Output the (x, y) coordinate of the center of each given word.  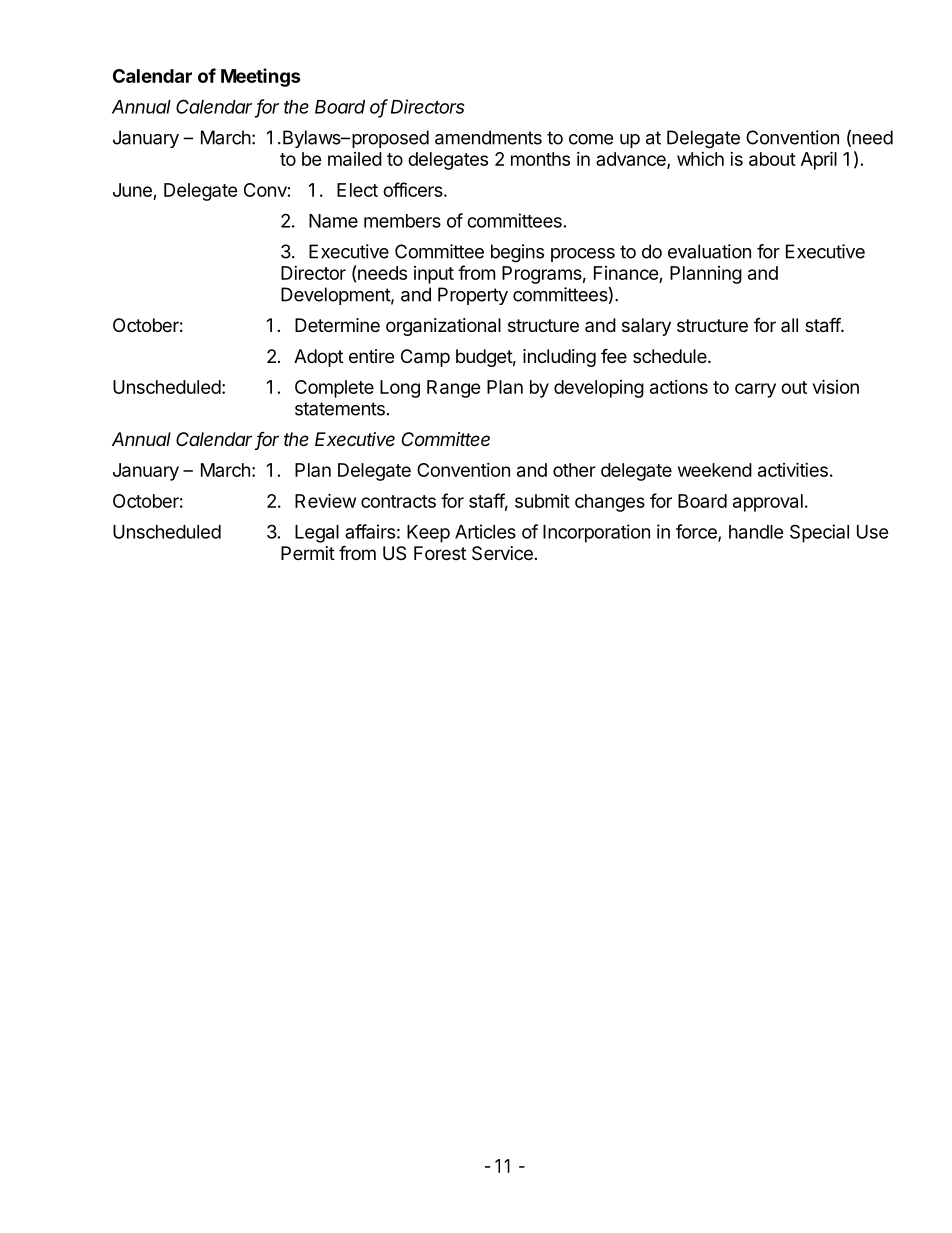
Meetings (261, 77)
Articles (485, 531)
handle (756, 532)
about (772, 159)
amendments (488, 137)
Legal (317, 534)
